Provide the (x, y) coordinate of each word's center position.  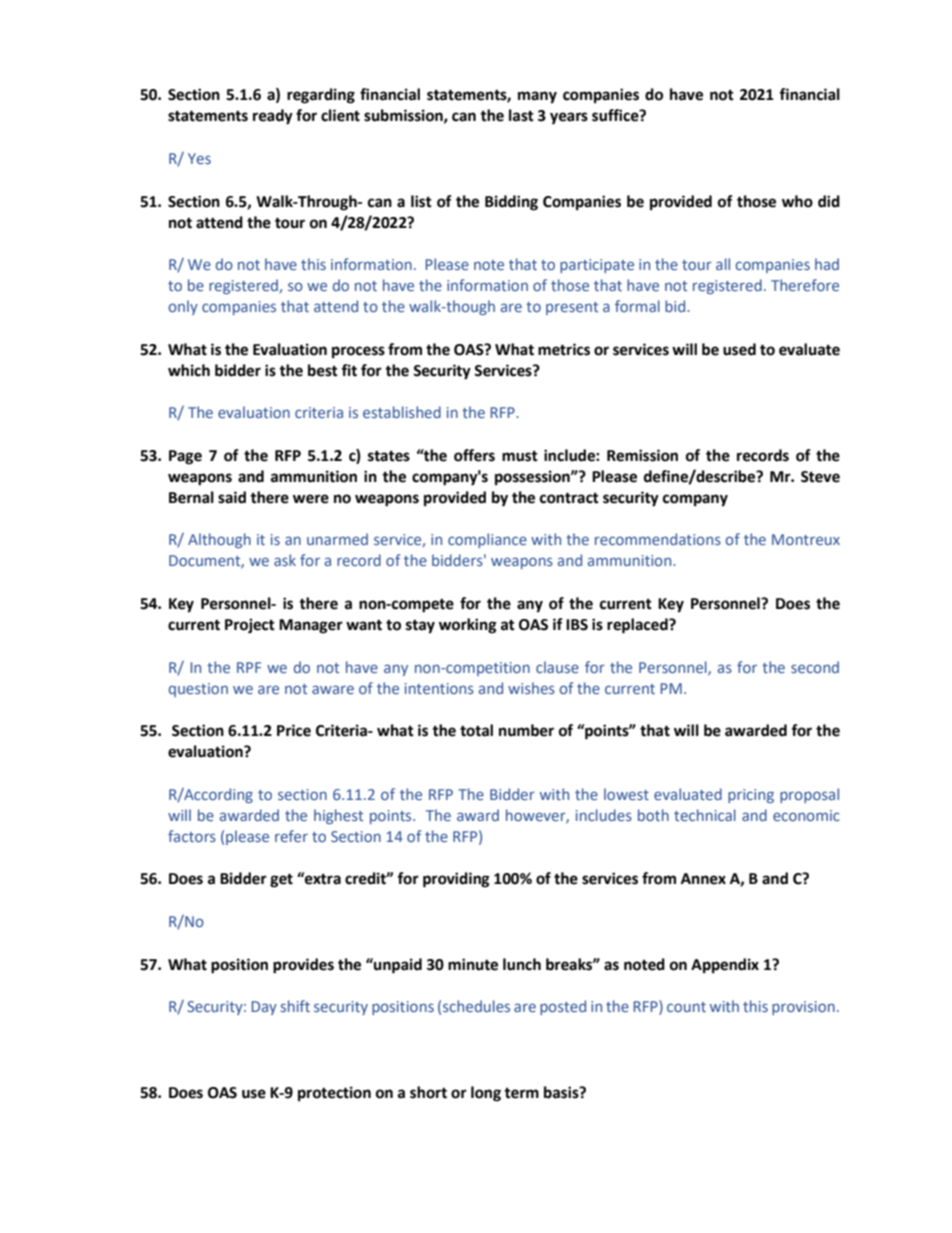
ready (273, 117)
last (521, 115)
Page (185, 457)
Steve (820, 477)
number (526, 730)
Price (294, 730)
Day (264, 1008)
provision (803, 1008)
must (520, 456)
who (797, 201)
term (521, 1093)
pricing (751, 796)
